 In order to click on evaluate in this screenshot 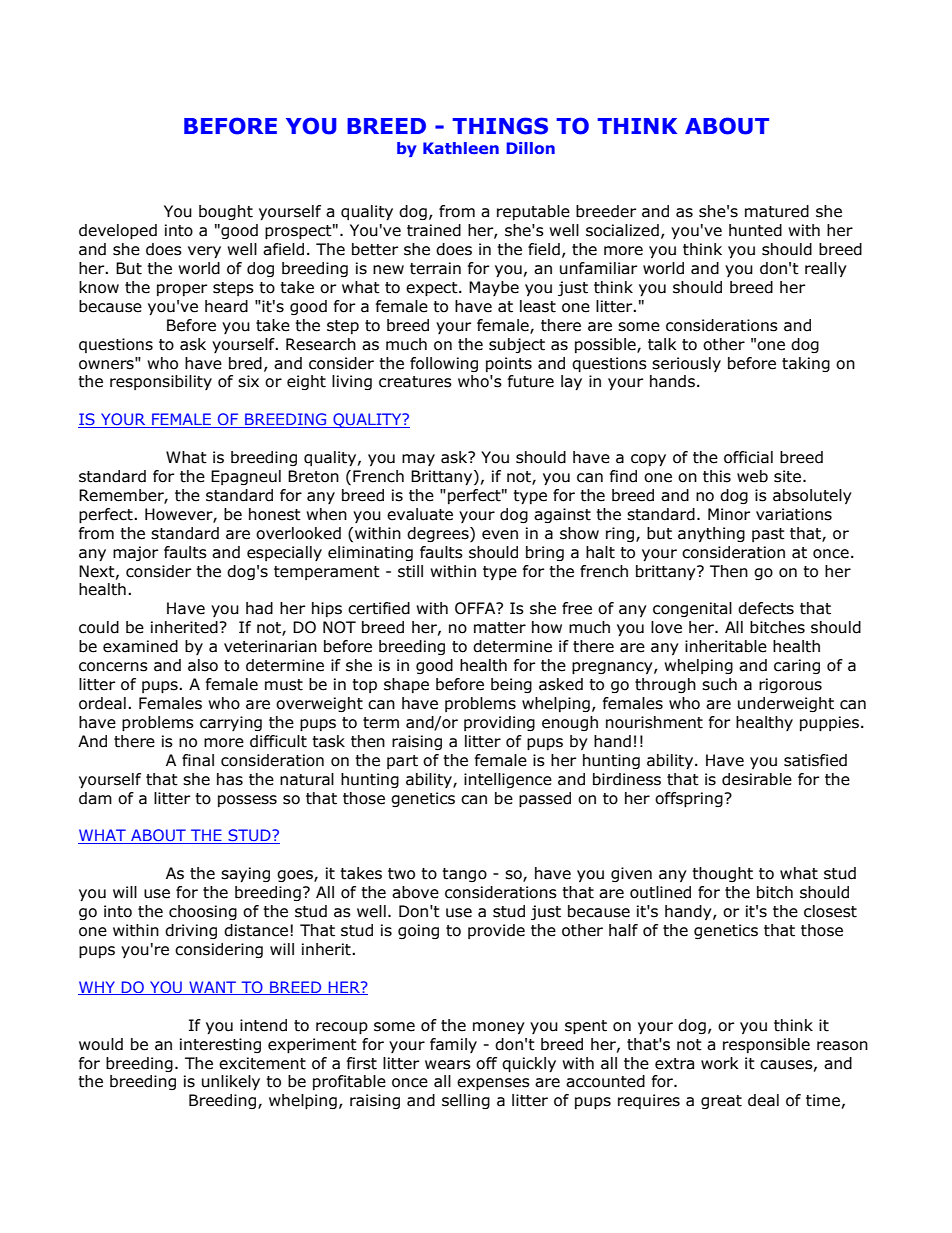, I will do `click(420, 514)`.
